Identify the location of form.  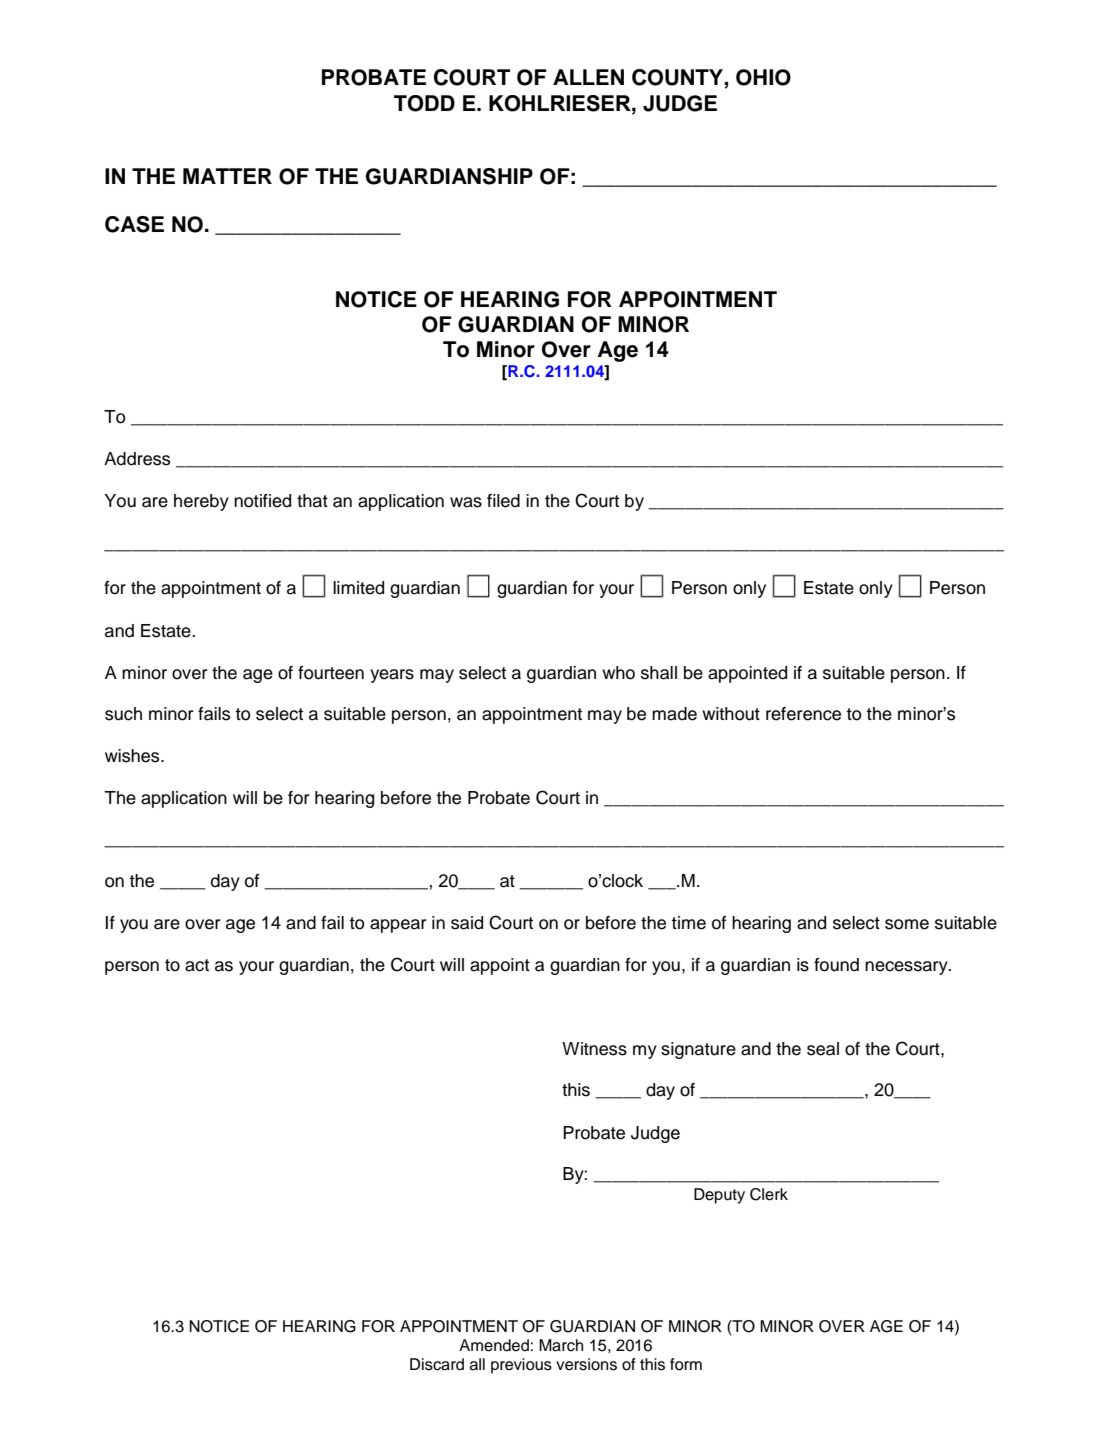
(686, 1364).
